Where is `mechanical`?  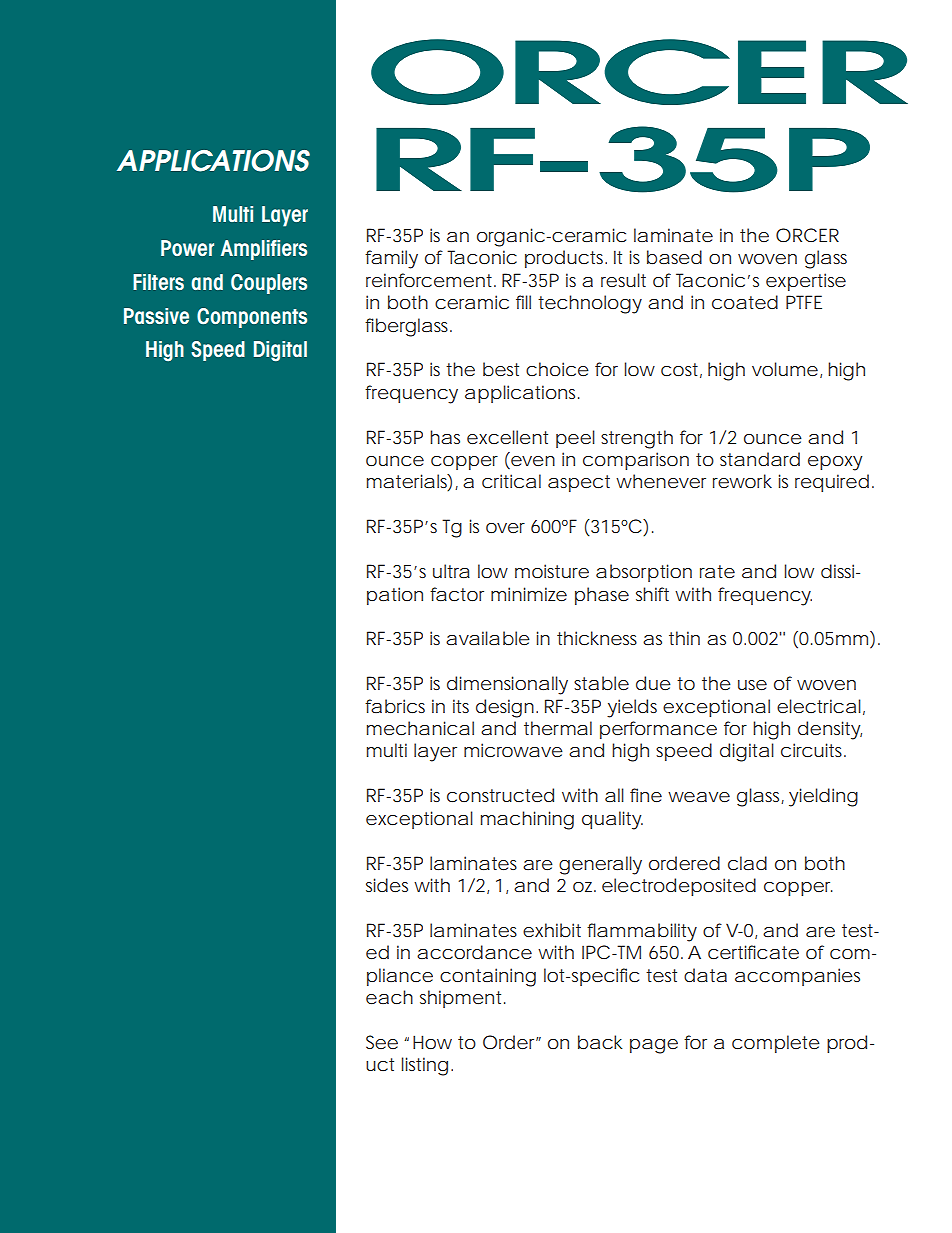 mechanical is located at coordinates (420, 728).
